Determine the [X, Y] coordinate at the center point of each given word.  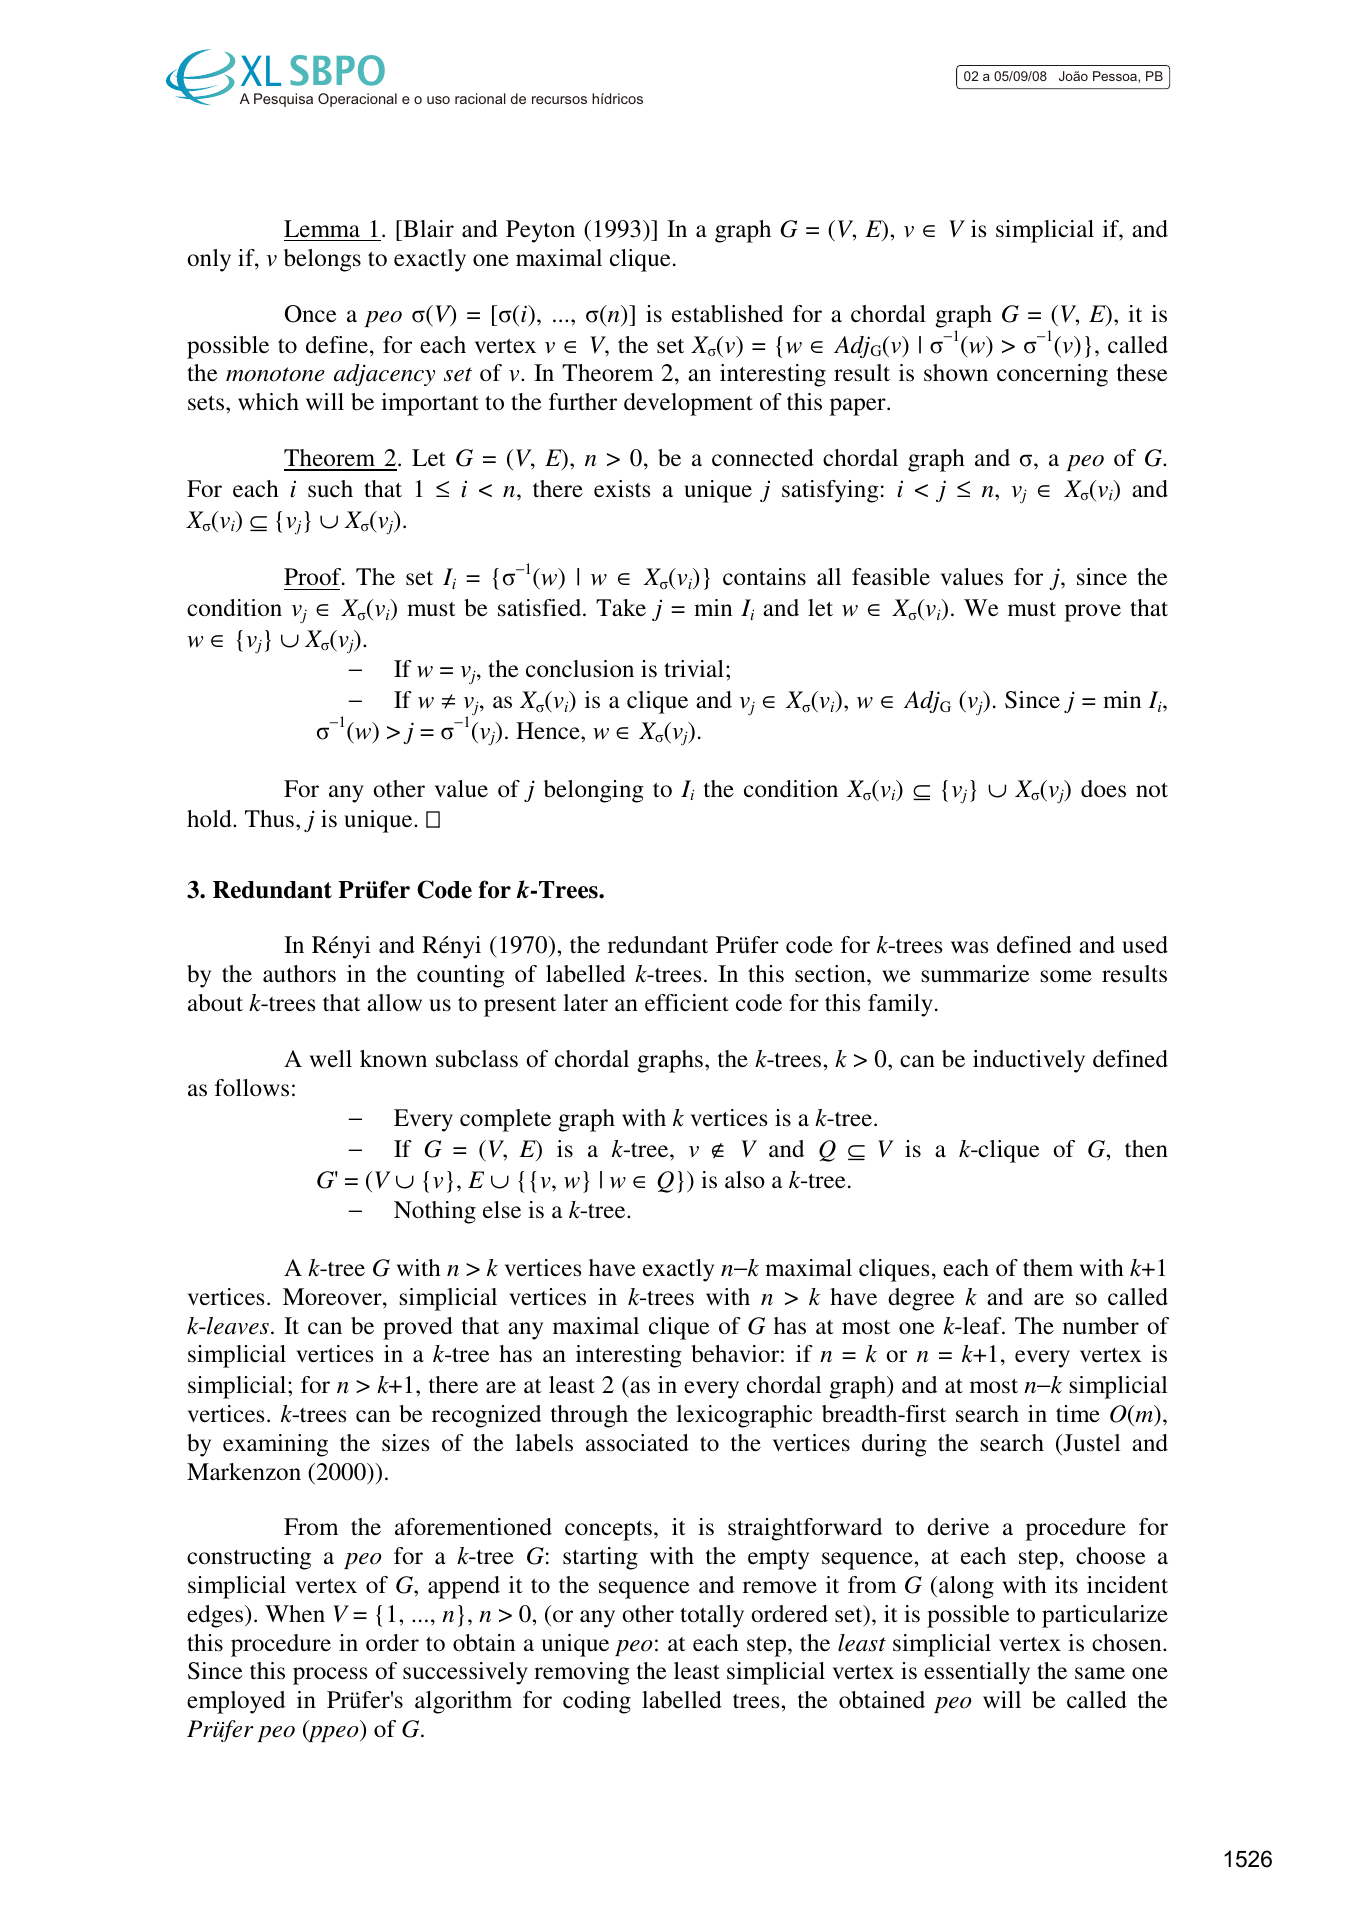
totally [712, 1616]
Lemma [322, 229]
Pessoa [1116, 76]
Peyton [540, 231]
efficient [687, 1003]
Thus [269, 819]
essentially [977, 1673]
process [330, 1676]
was [969, 947]
